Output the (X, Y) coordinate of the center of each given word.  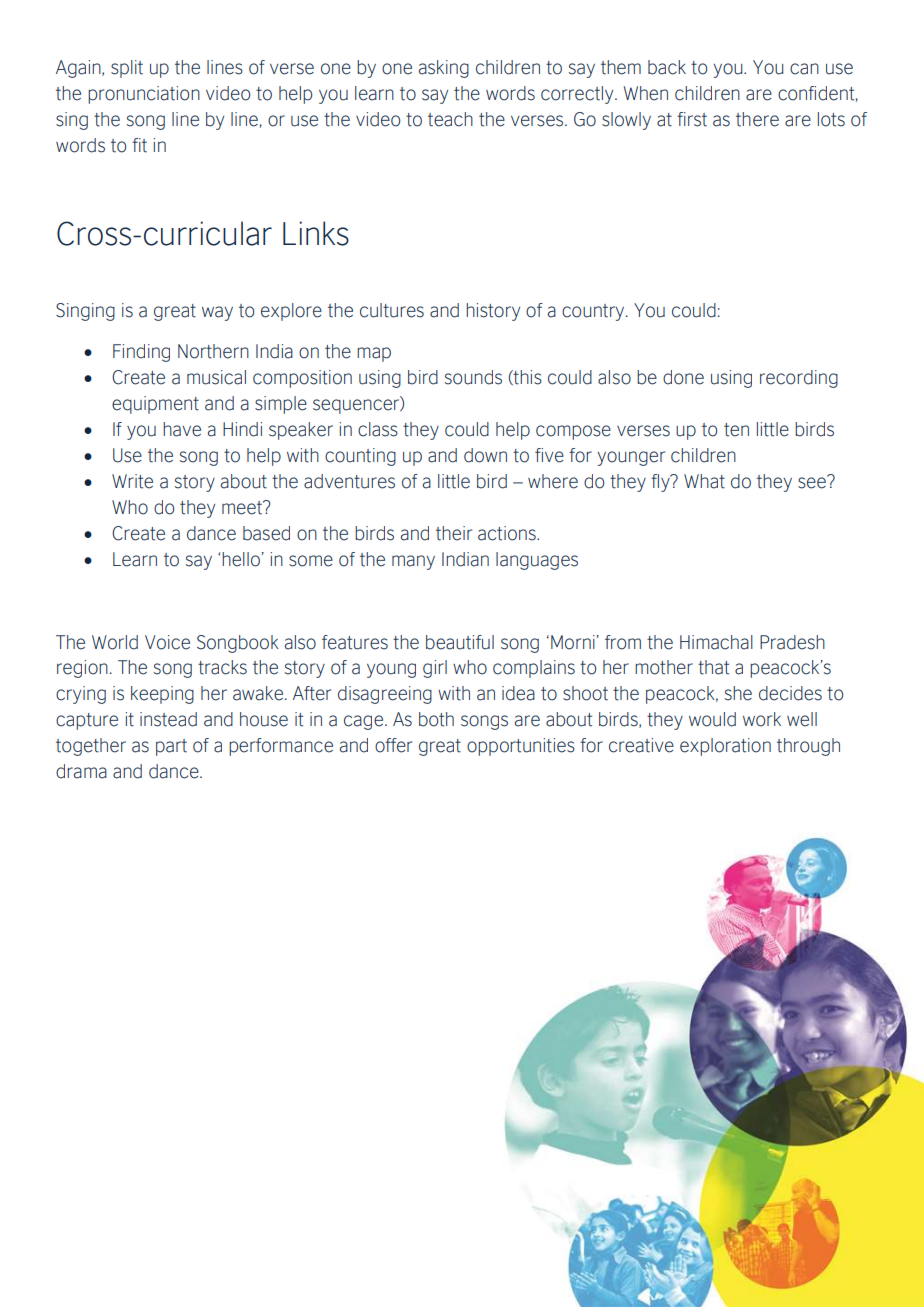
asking (444, 69)
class (378, 429)
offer (393, 745)
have (182, 429)
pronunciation (144, 95)
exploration (725, 747)
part (171, 747)
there (757, 119)
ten (736, 430)
